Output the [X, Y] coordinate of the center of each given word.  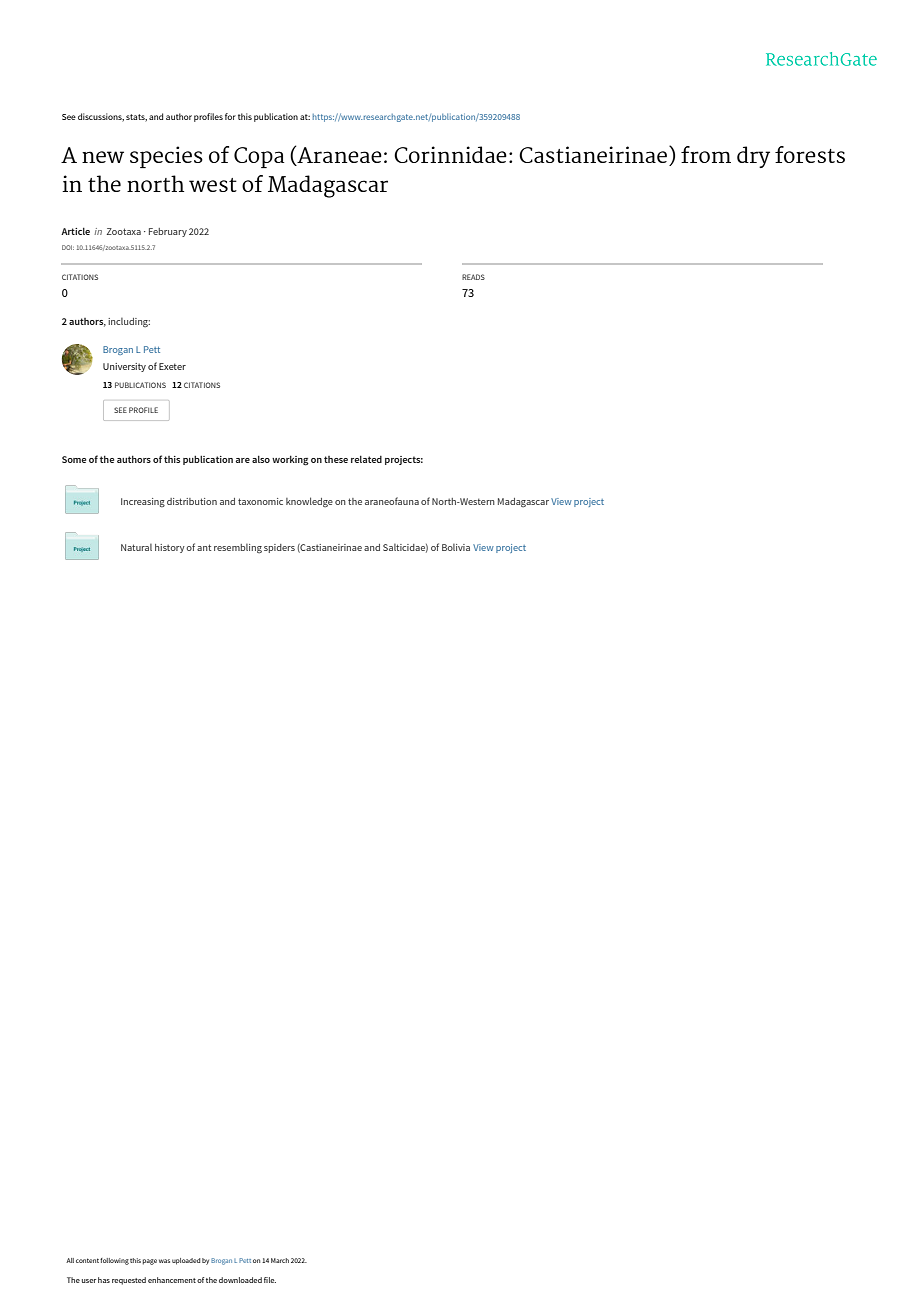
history [170, 548]
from [706, 154]
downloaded [240, 1280]
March [280, 1260]
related [366, 459]
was [164, 1261]
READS [473, 277]
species [166, 157]
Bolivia [456, 547]
